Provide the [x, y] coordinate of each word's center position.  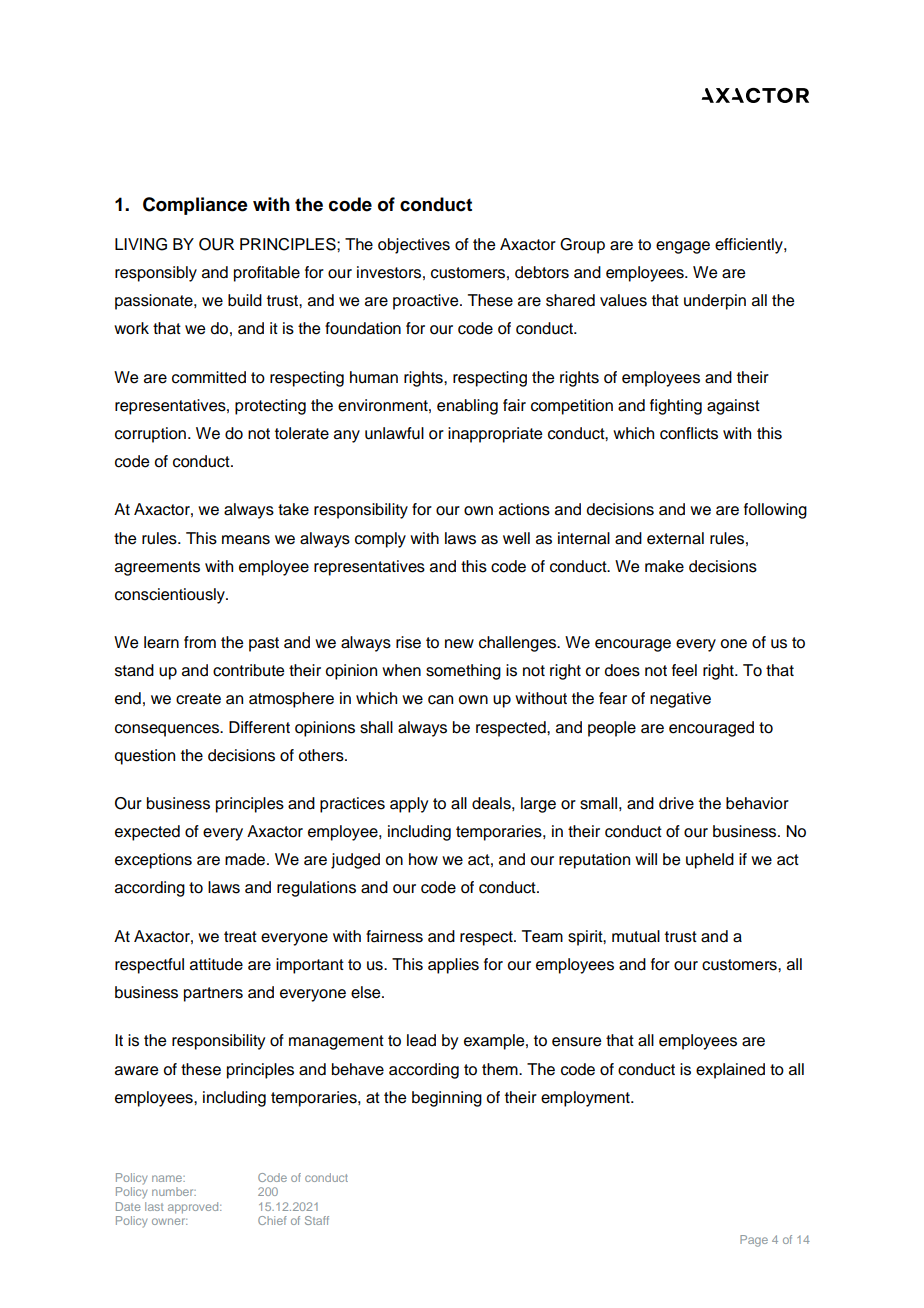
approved [194, 1208]
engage [683, 247]
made [246, 859]
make [664, 566]
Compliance [195, 206]
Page [754, 1241]
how [423, 859]
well [516, 538]
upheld [710, 861]
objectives [414, 246]
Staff [317, 1220]
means [246, 540]
